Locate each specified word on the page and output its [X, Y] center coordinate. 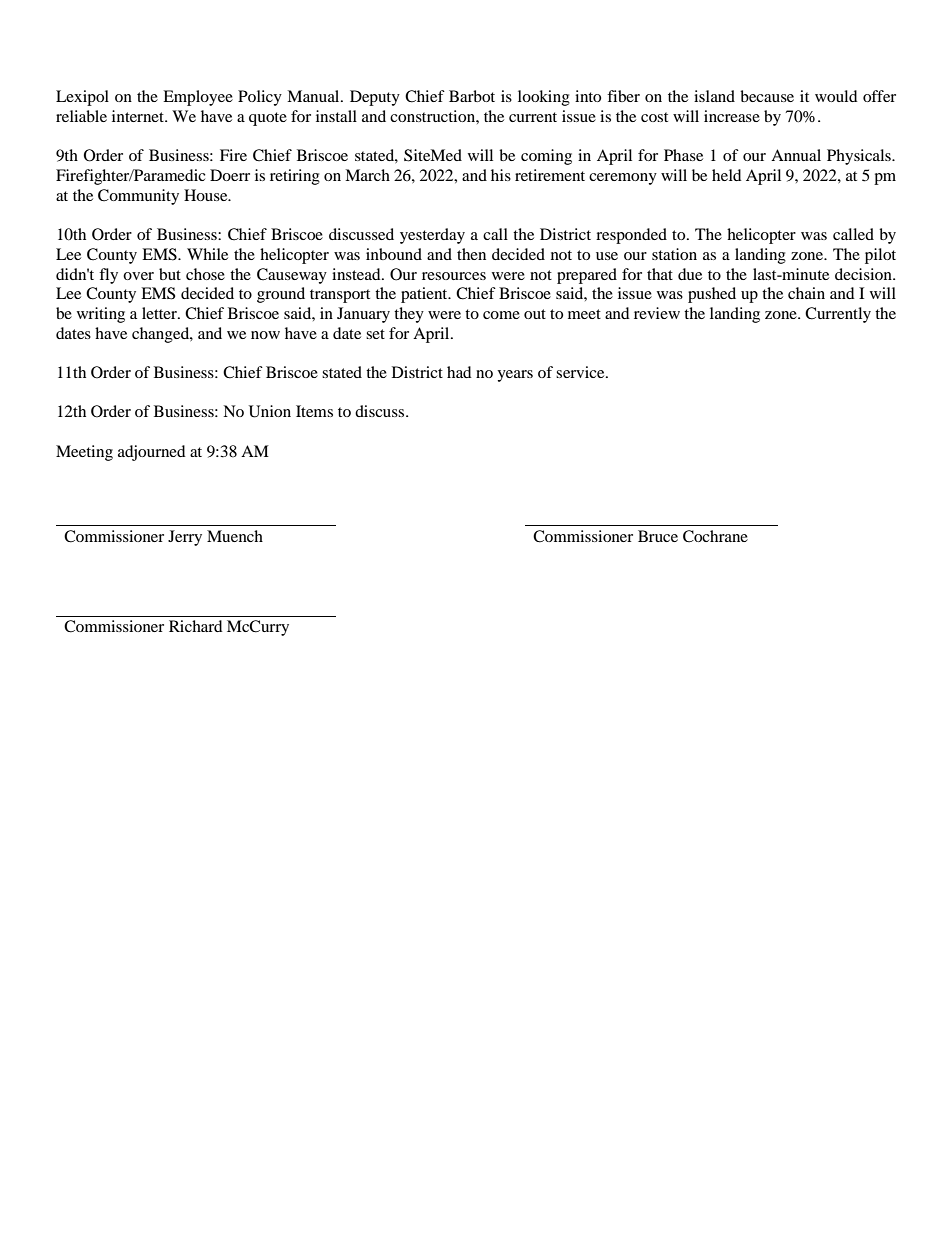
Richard [196, 626]
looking [544, 98]
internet [139, 116]
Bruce [658, 536]
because [767, 96]
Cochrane [715, 536]
